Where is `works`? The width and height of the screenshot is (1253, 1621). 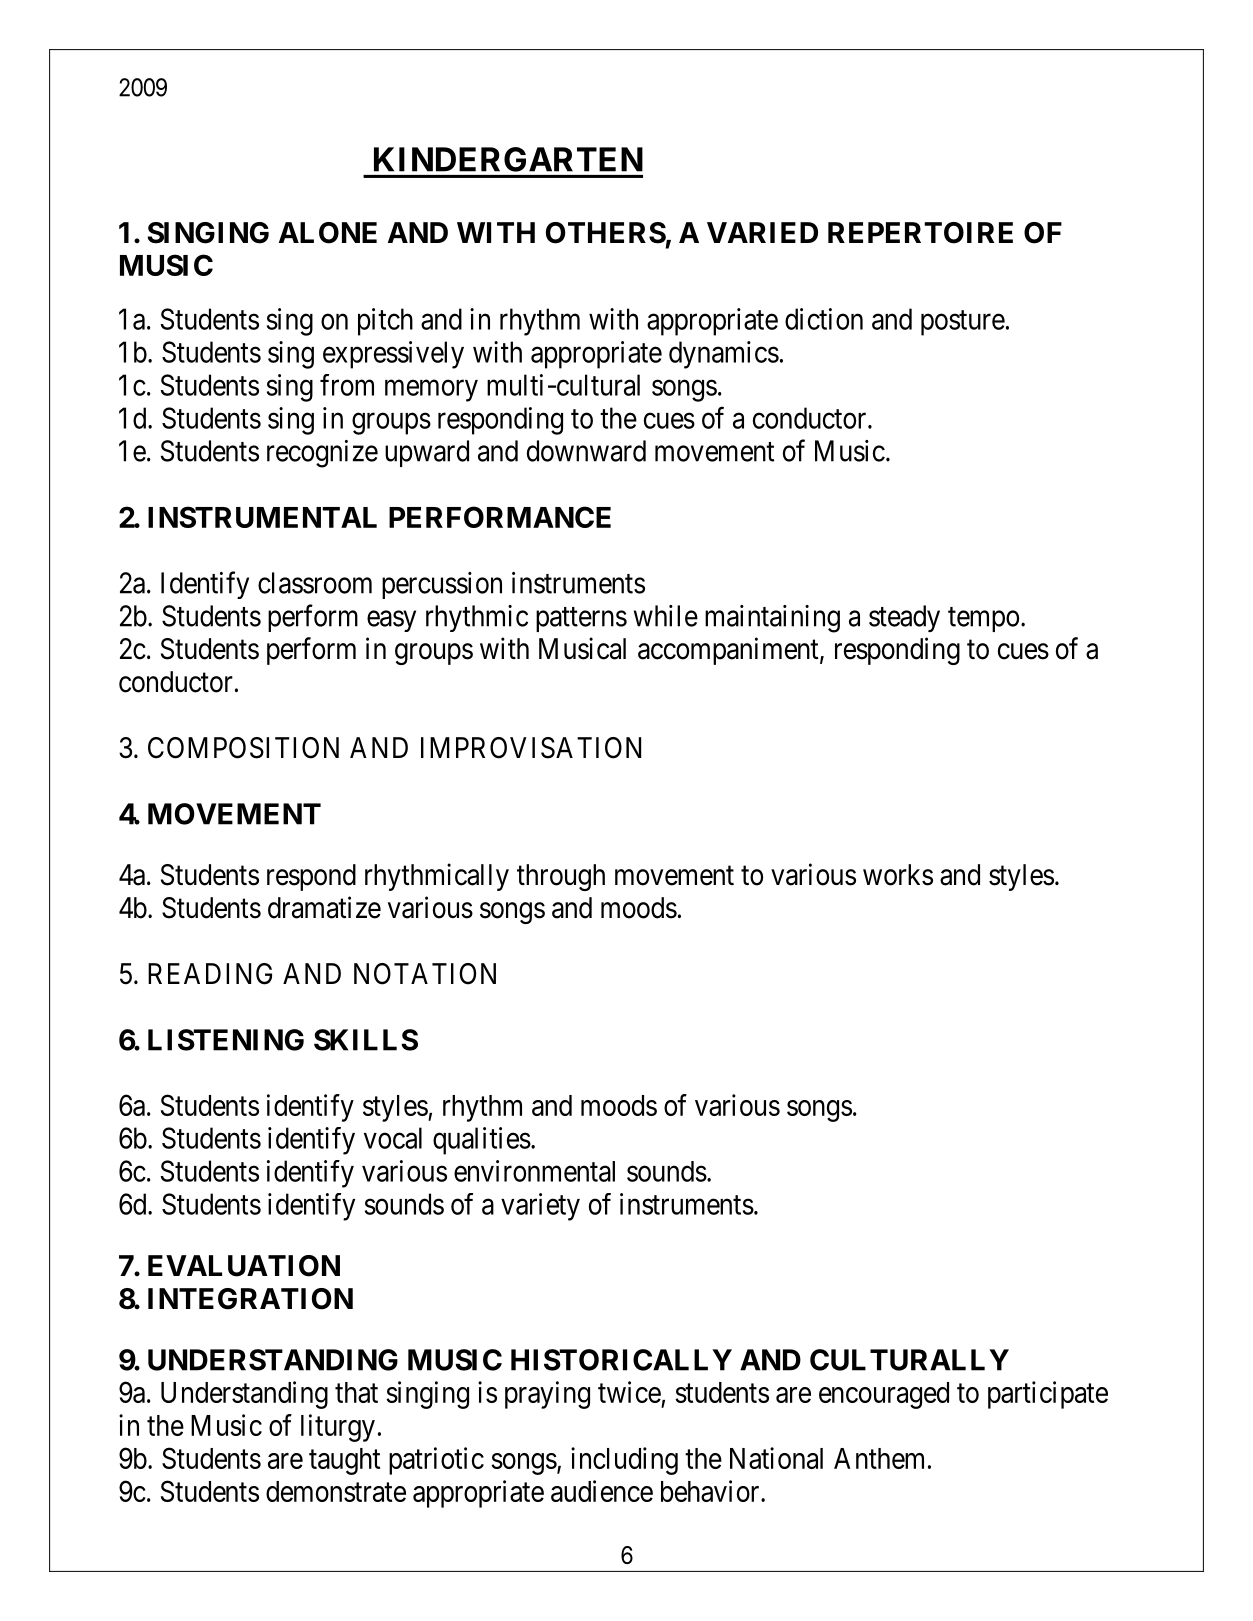
works is located at coordinates (898, 875).
